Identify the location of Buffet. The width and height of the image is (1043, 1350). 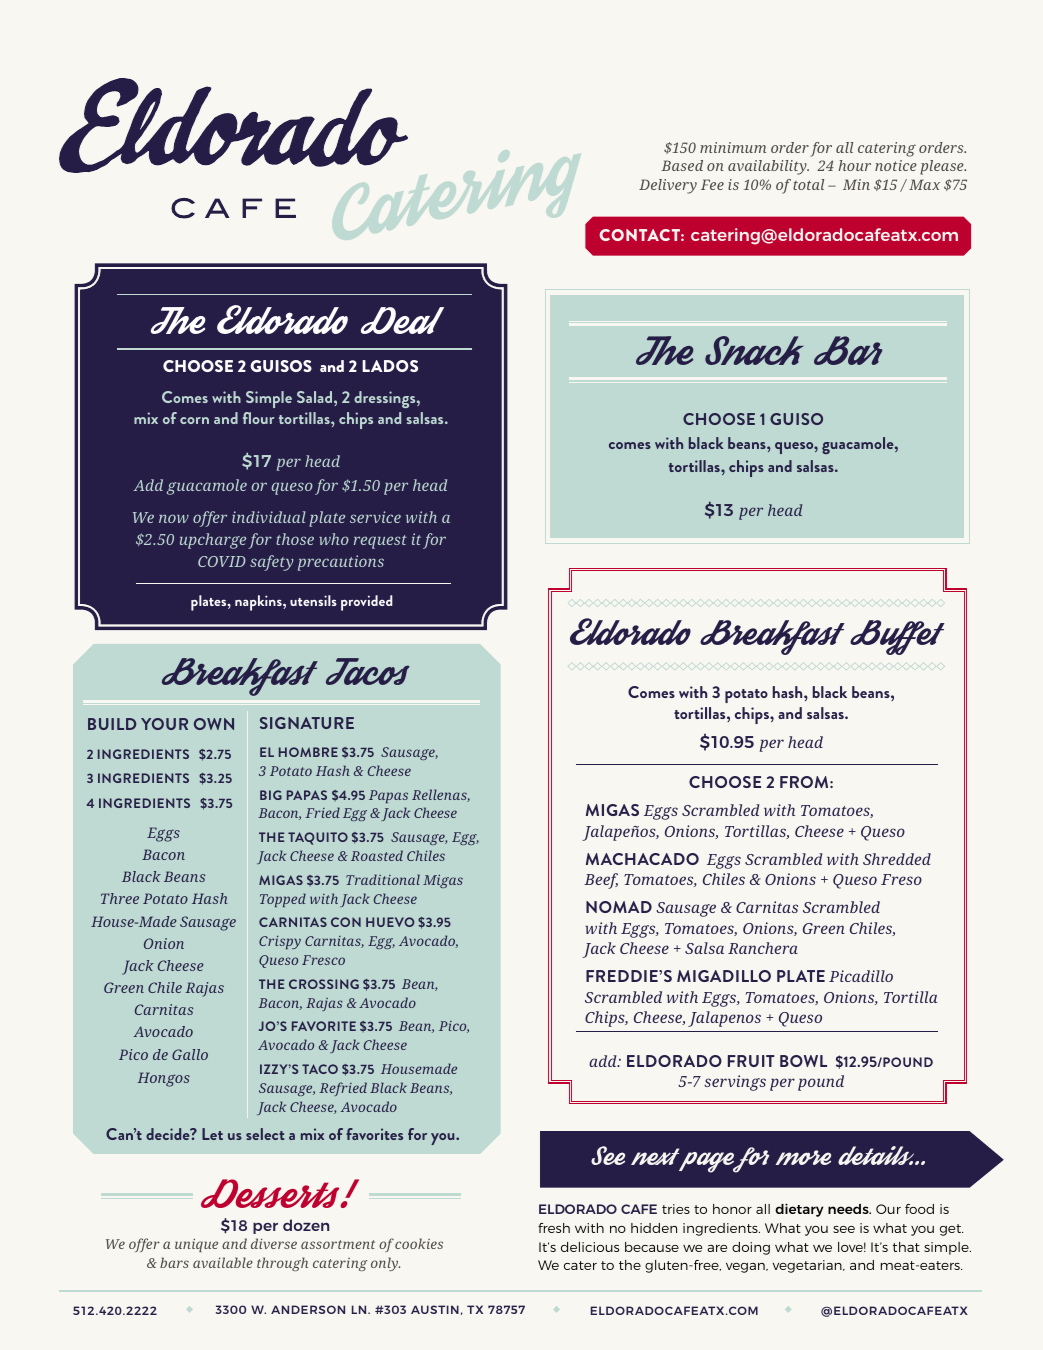
(897, 637).
